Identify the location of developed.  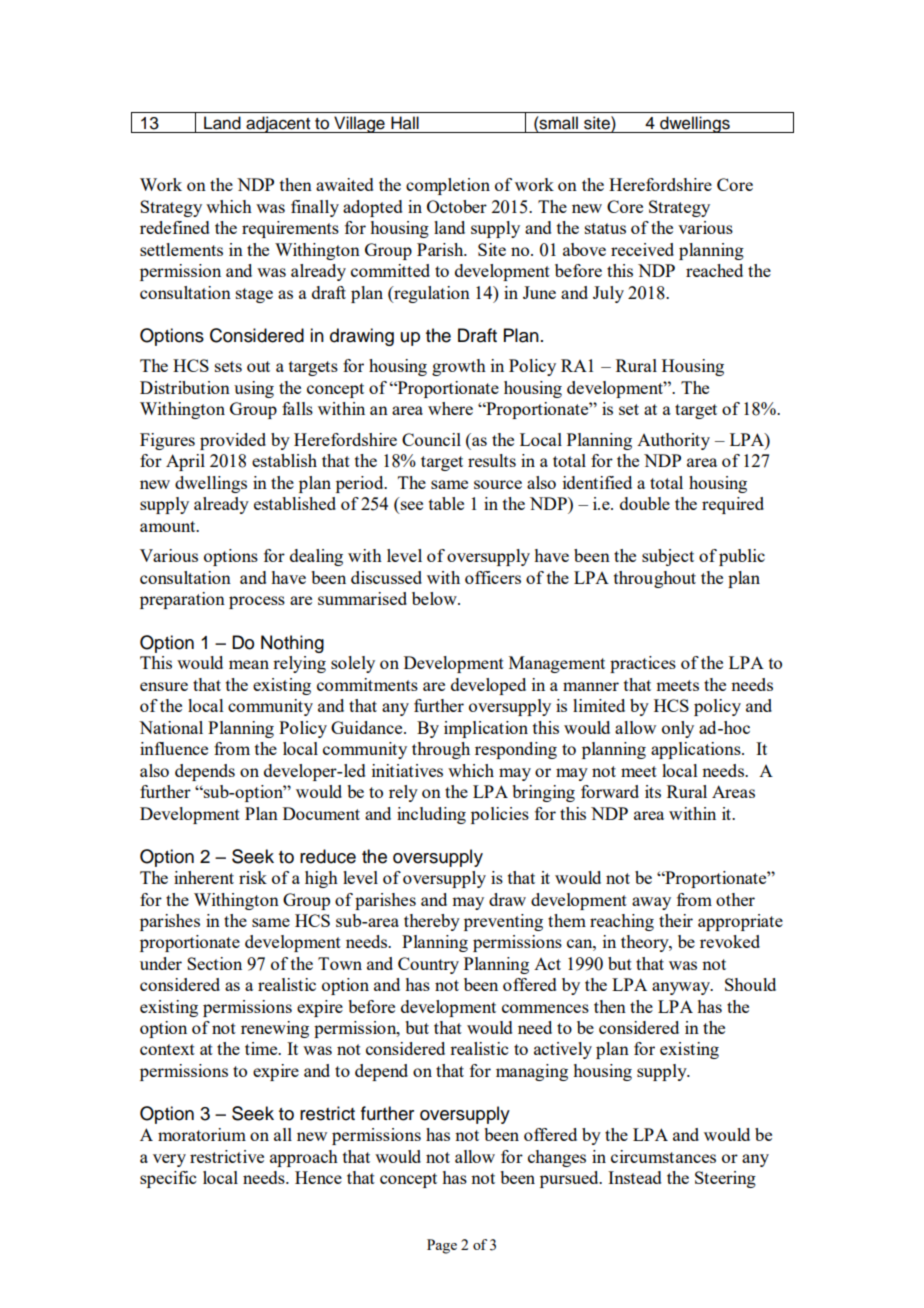
(488, 686).
